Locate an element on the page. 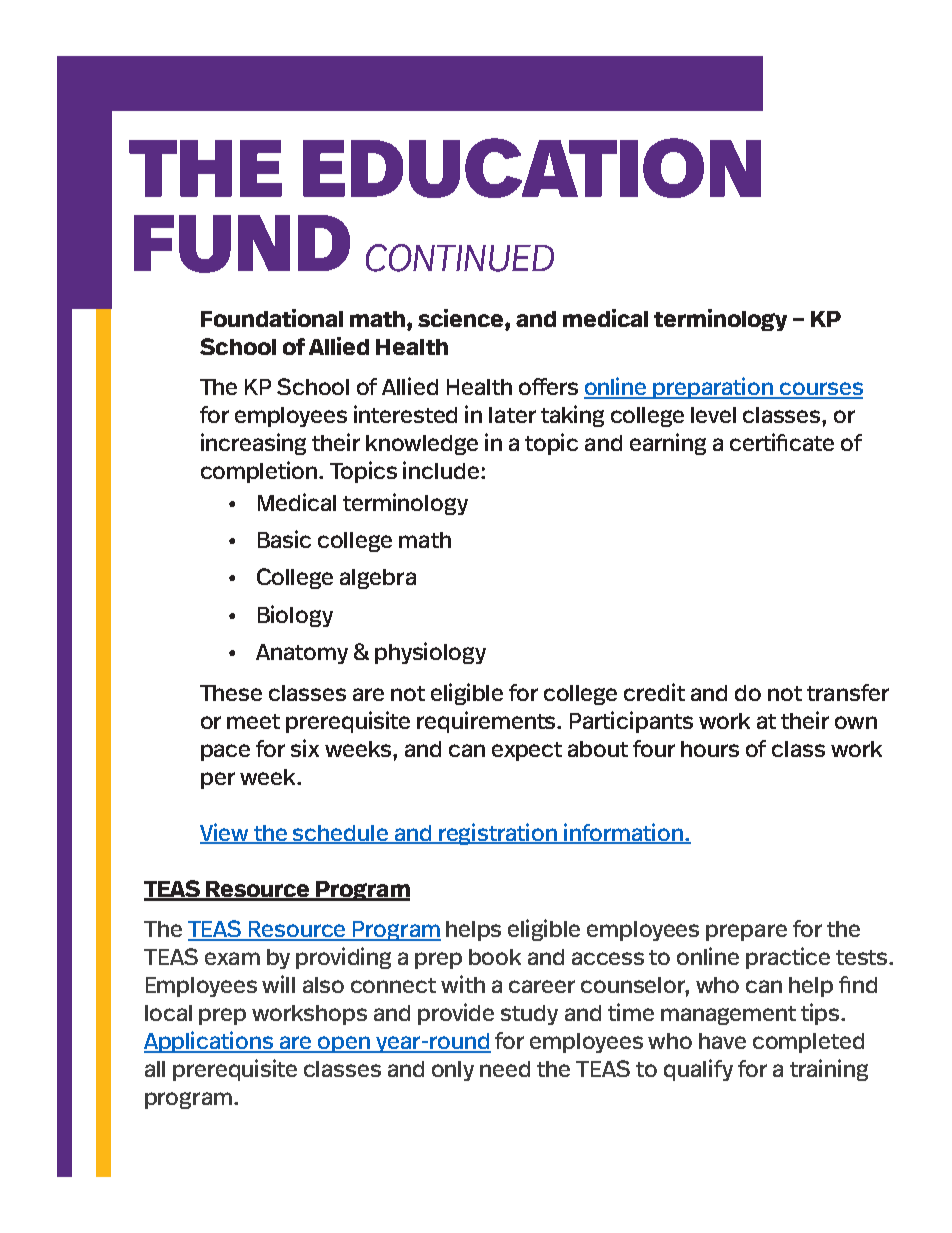  courses is located at coordinates (820, 390).
